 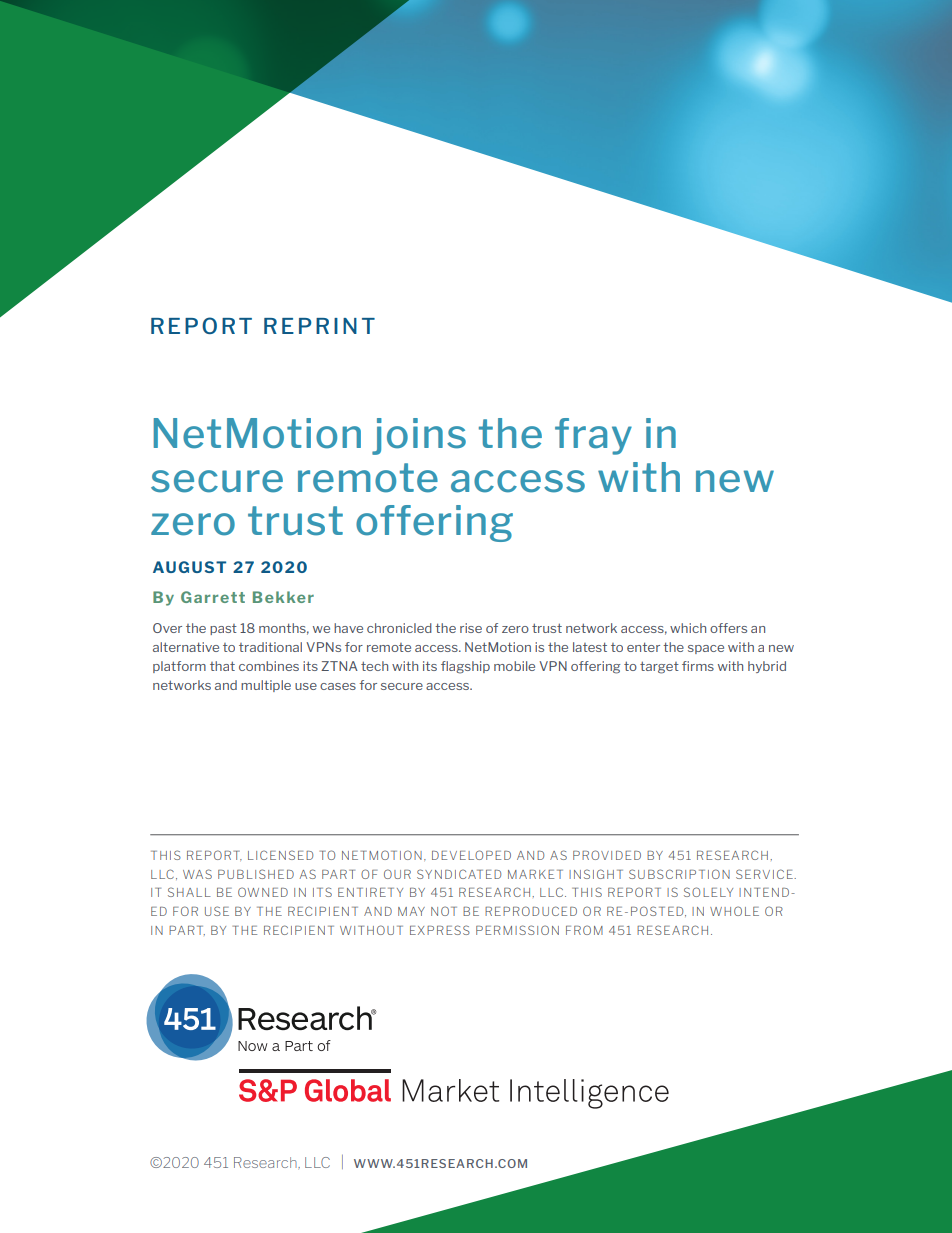 What do you see at coordinates (280, 855) in the document?
I see `LICENSED` at bounding box center [280, 855].
